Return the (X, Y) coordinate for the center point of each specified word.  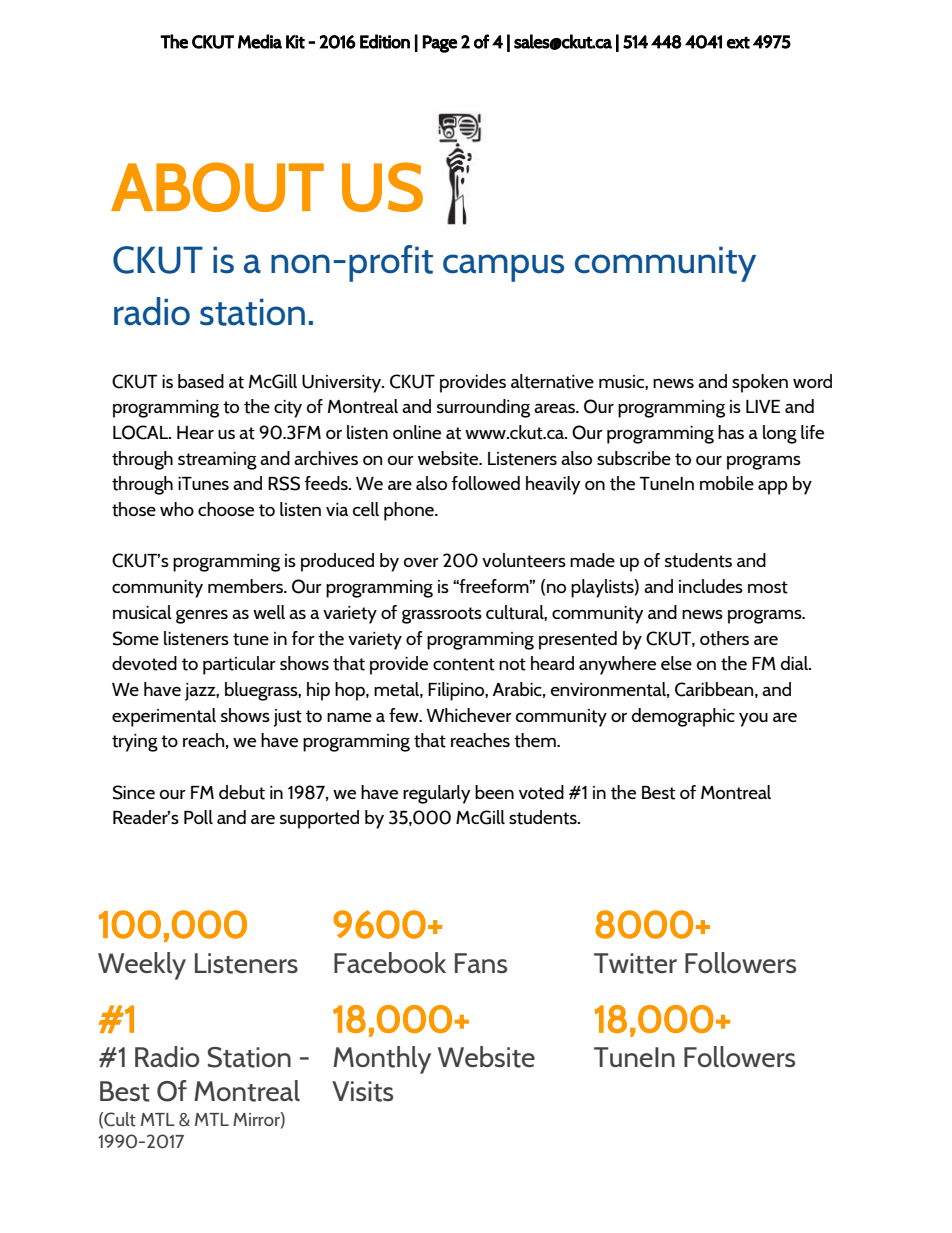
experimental (164, 717)
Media (260, 41)
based (201, 381)
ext (738, 42)
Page (439, 44)
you (753, 720)
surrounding (483, 408)
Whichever (469, 715)
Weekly (142, 966)
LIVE (763, 406)
